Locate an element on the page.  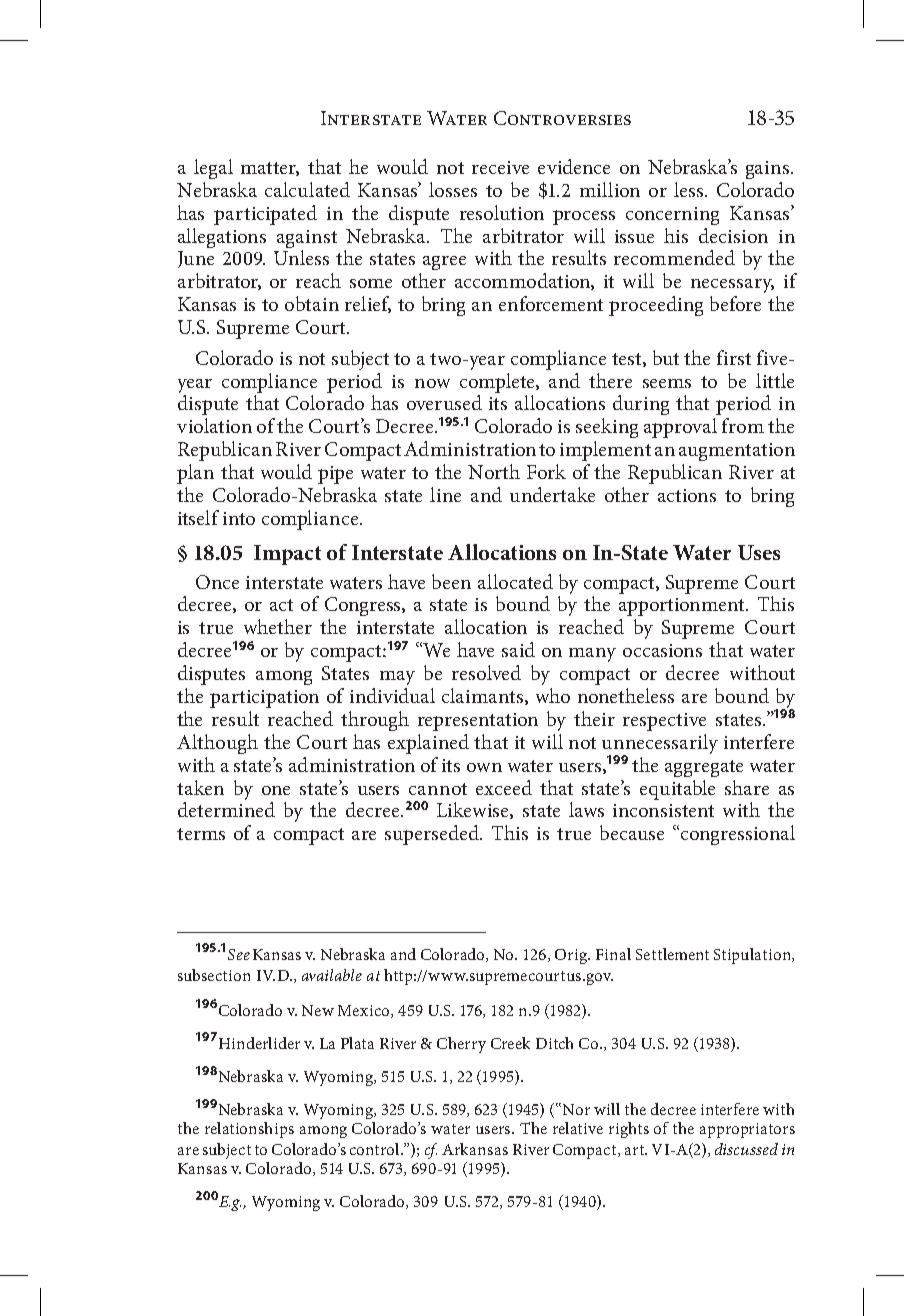
decision is located at coordinates (733, 235).
